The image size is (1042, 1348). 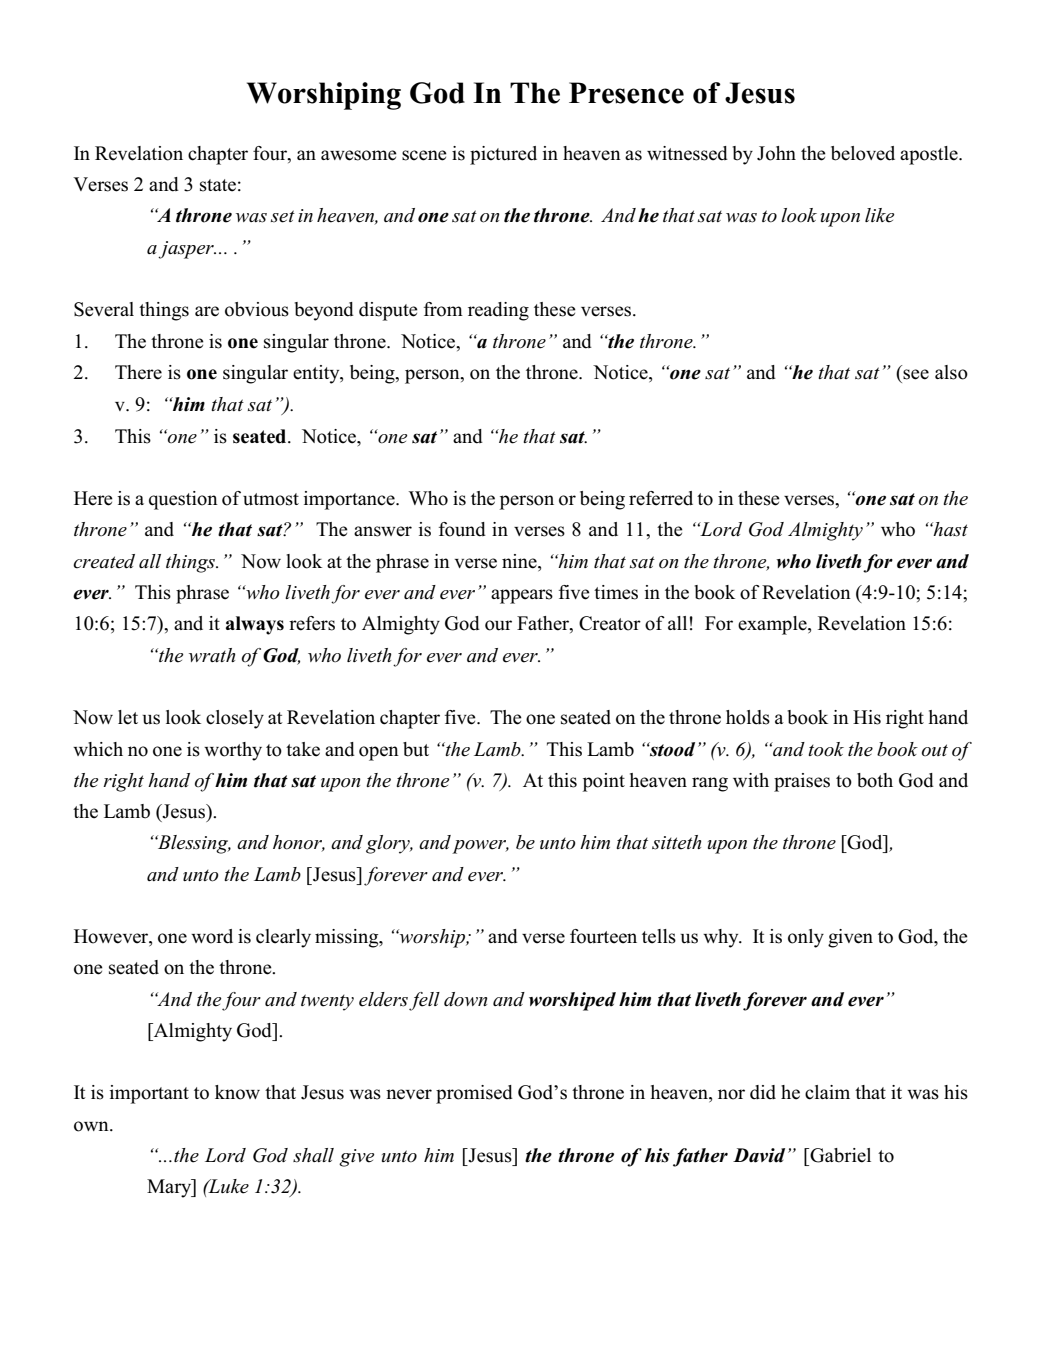 I want to click on set, so click(x=283, y=216).
